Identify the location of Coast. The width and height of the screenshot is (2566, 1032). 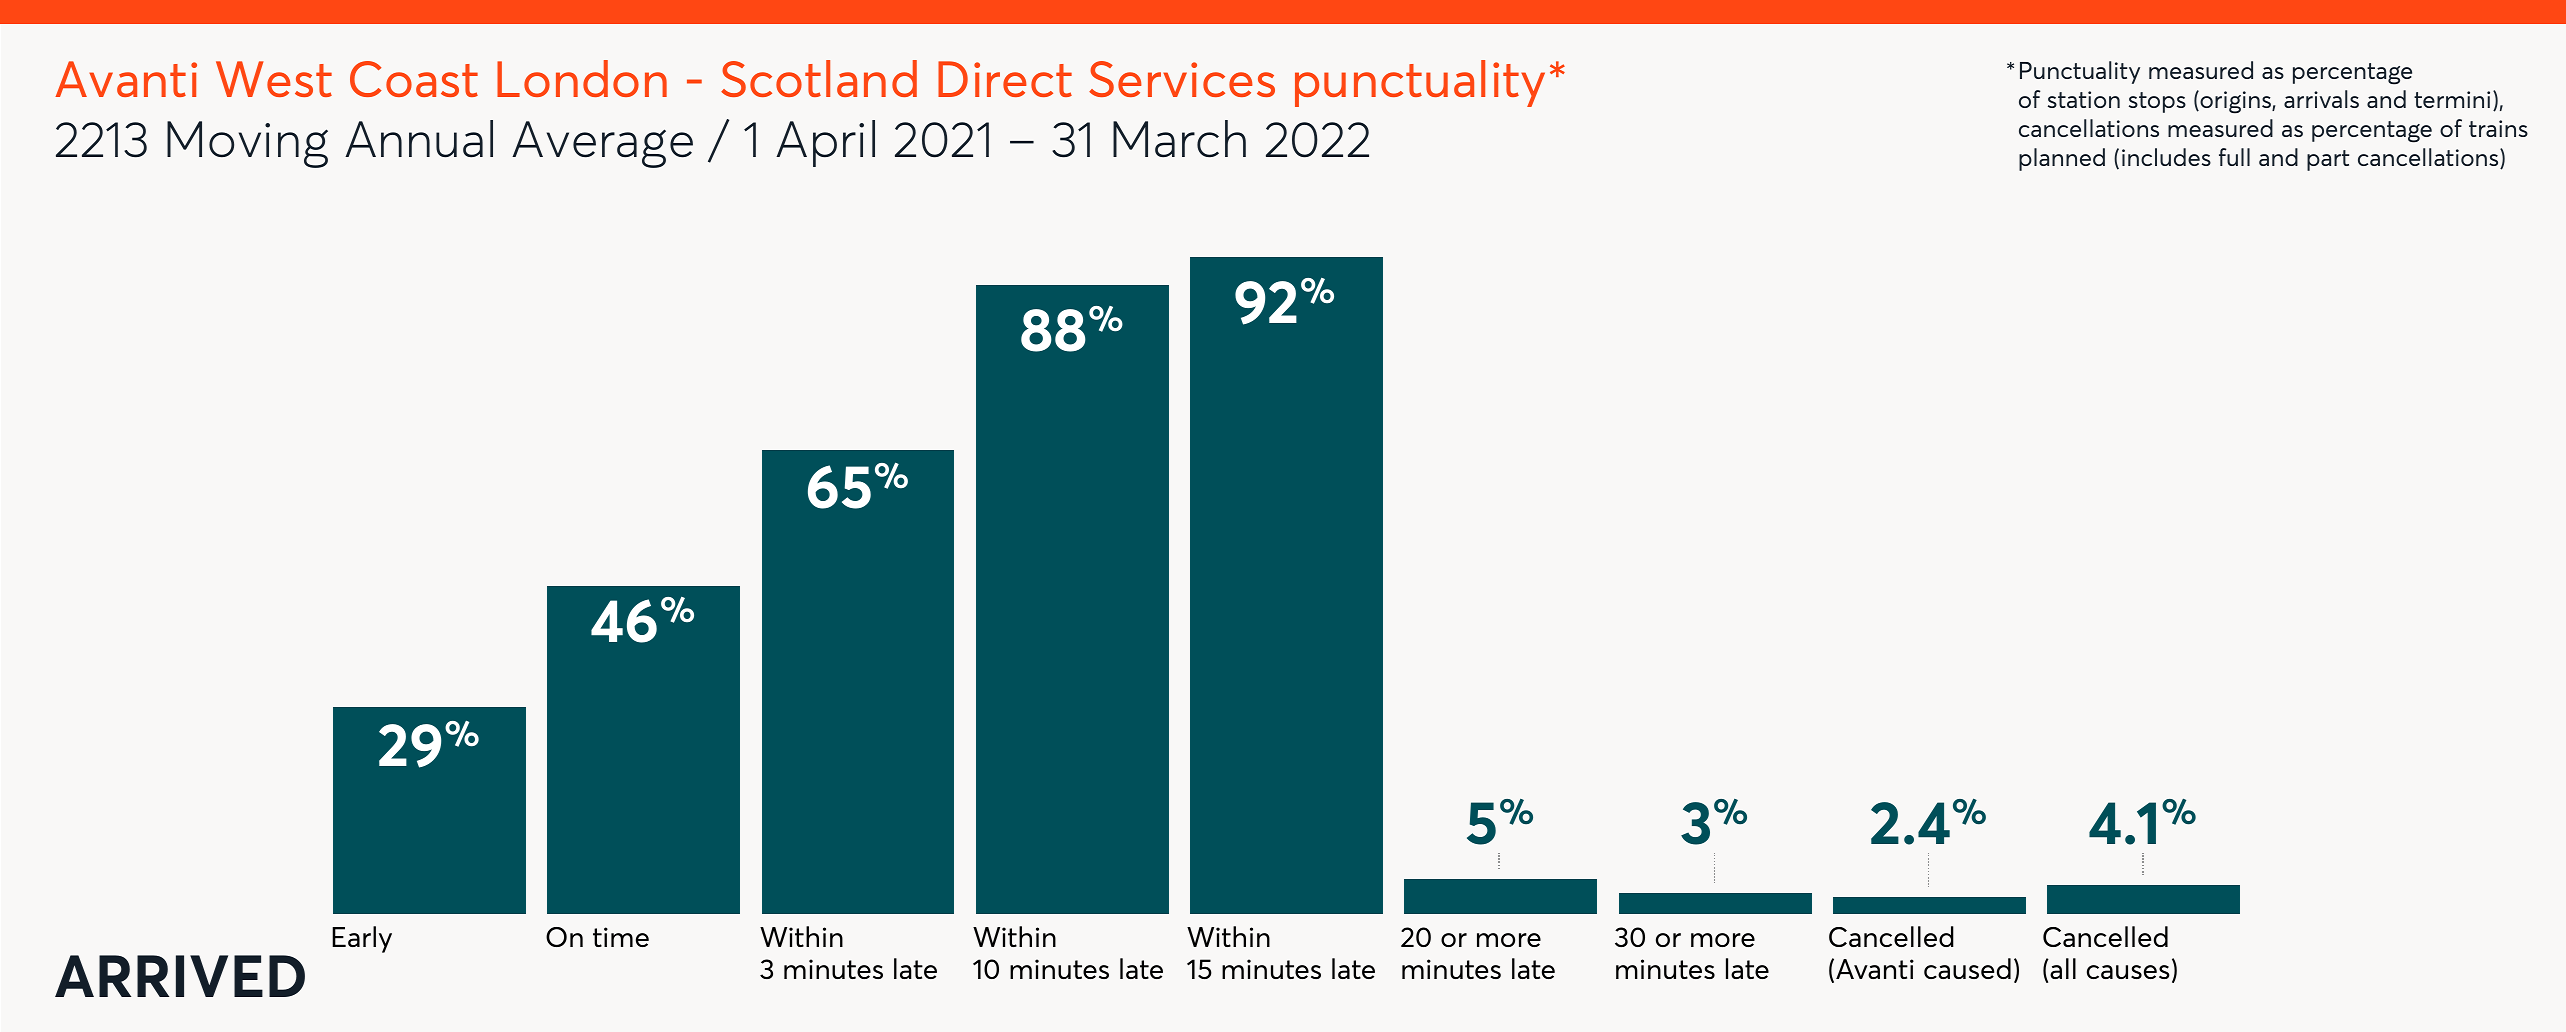
(414, 79).
